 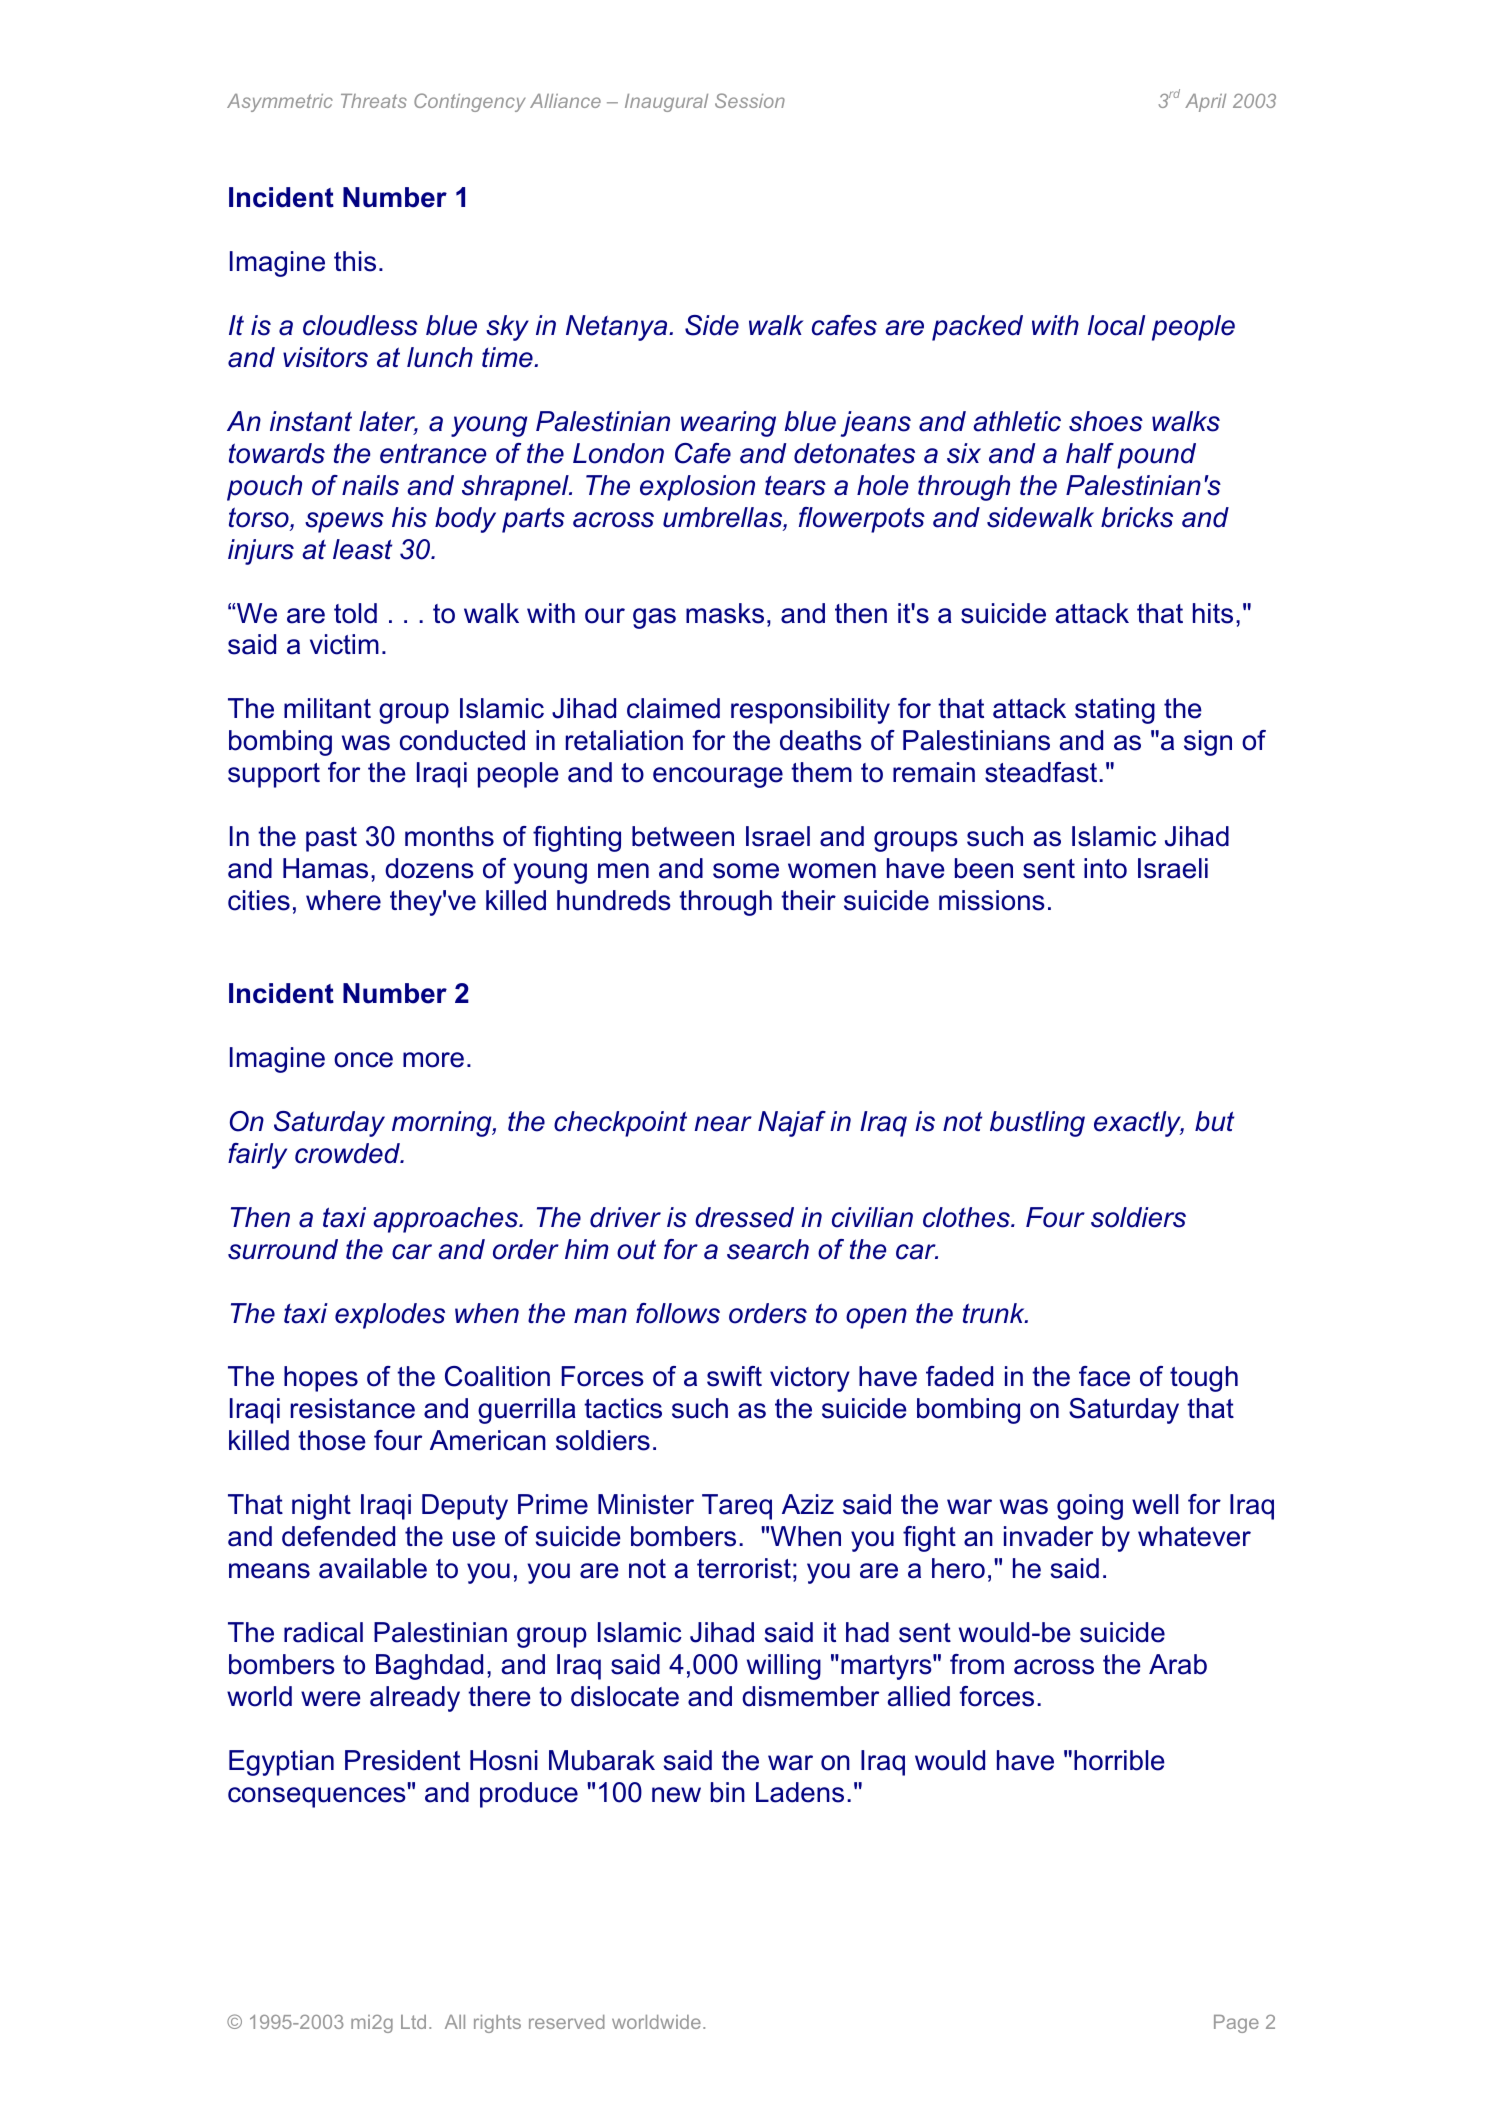 What do you see at coordinates (413, 2022) in the screenshot?
I see `Ltd` at bounding box center [413, 2022].
